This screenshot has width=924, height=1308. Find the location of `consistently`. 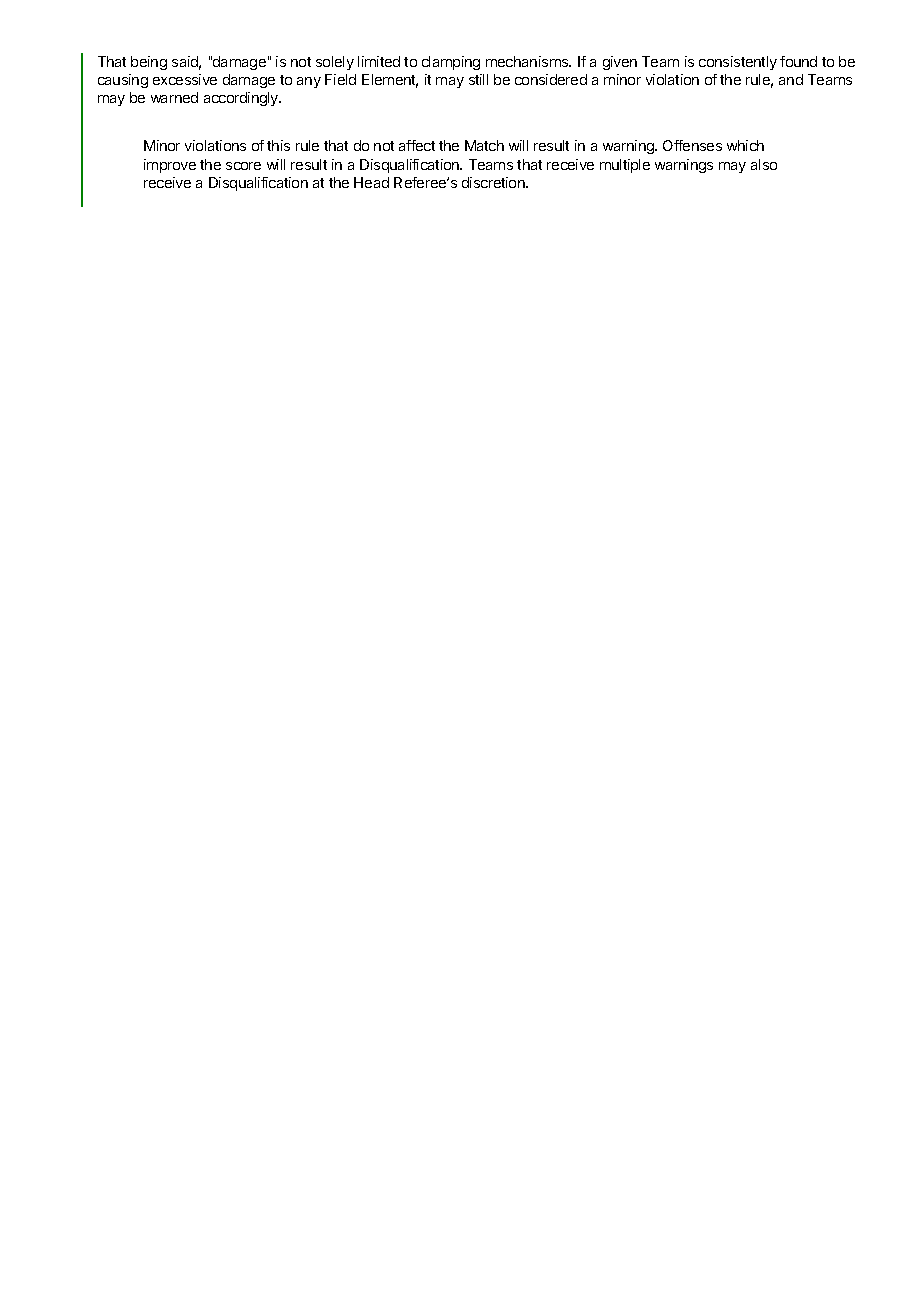

consistently is located at coordinates (738, 63).
